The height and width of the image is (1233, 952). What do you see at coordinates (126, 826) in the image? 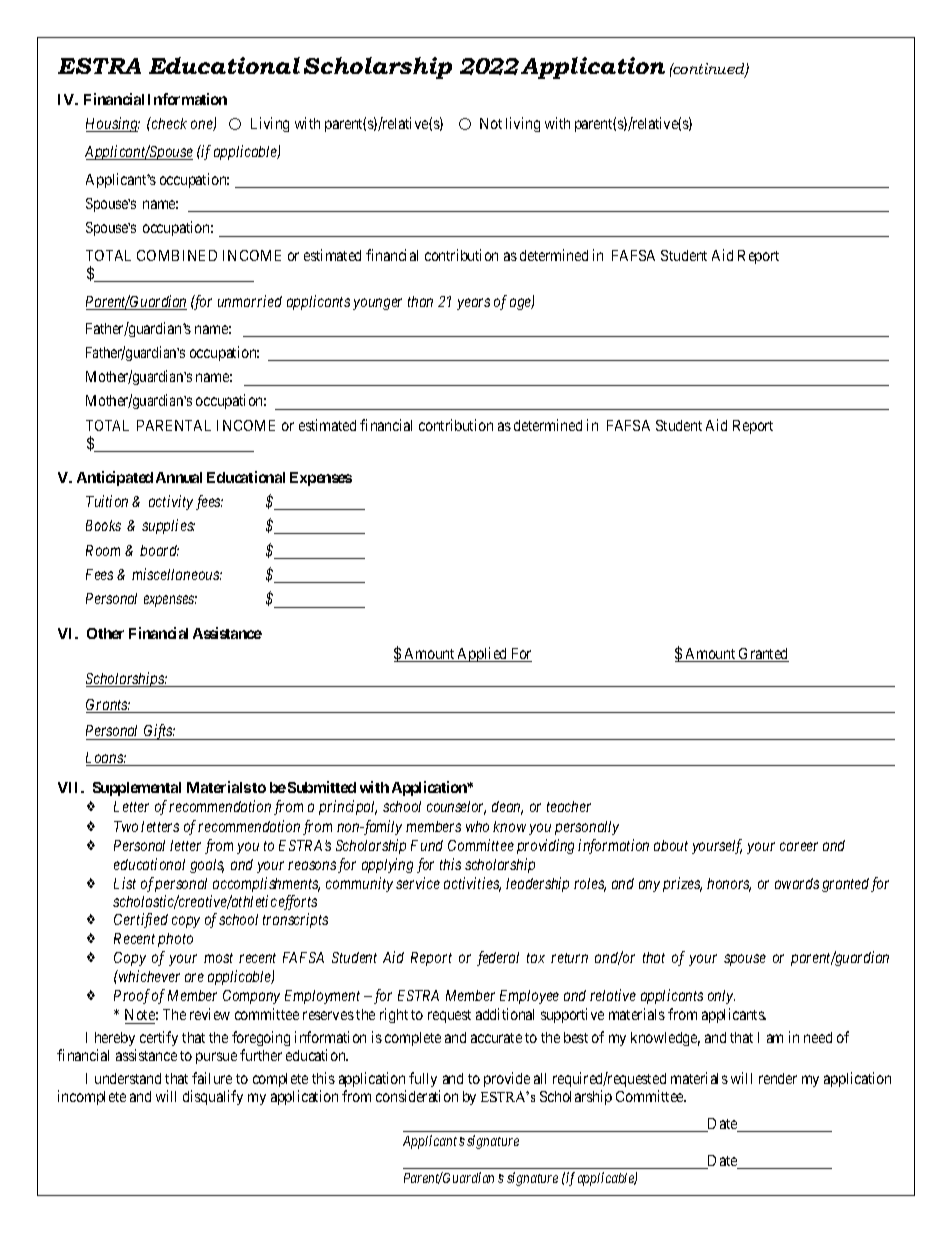
I see `Two` at bounding box center [126, 826].
